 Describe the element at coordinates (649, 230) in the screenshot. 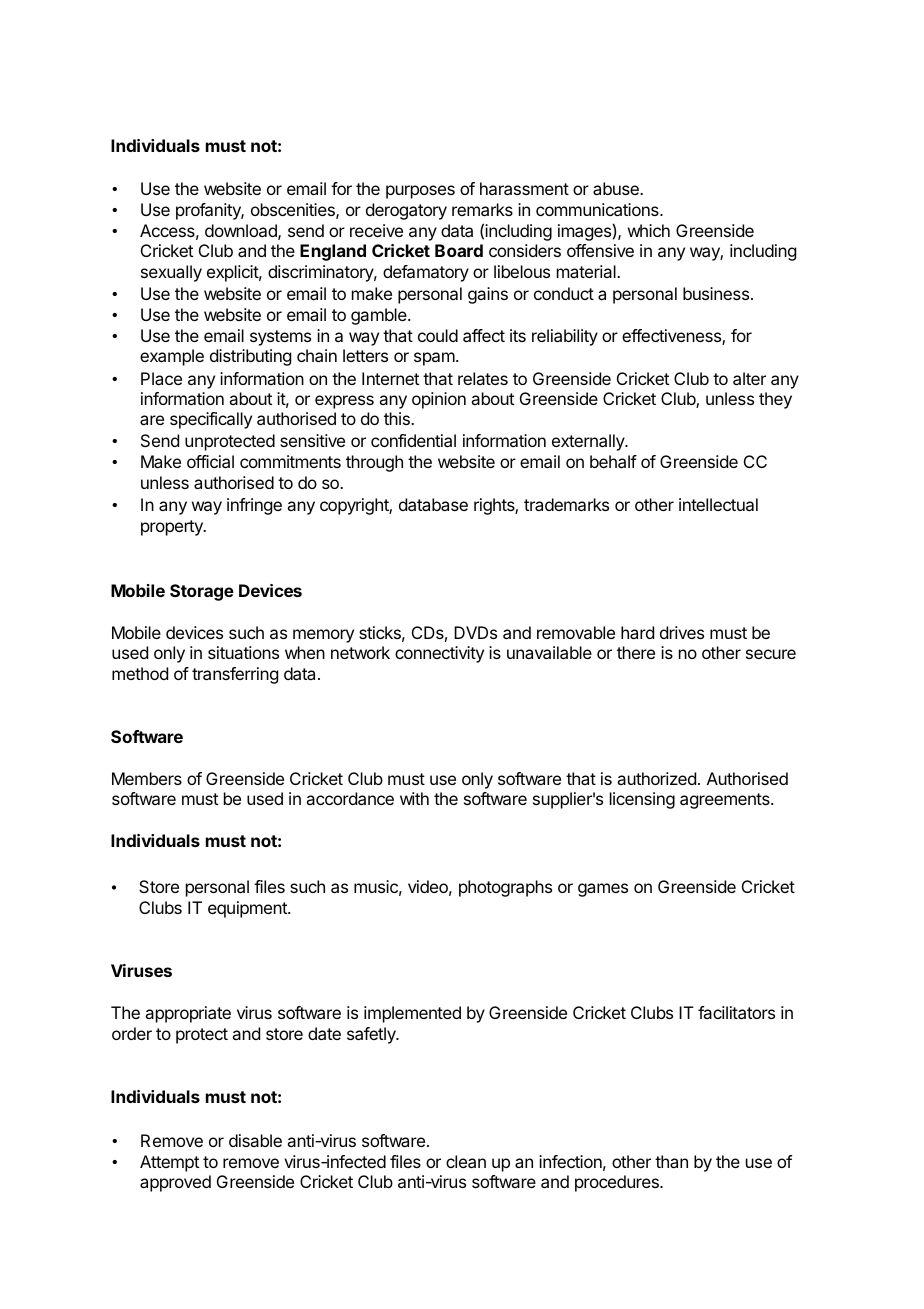

I see `which` at that location.
